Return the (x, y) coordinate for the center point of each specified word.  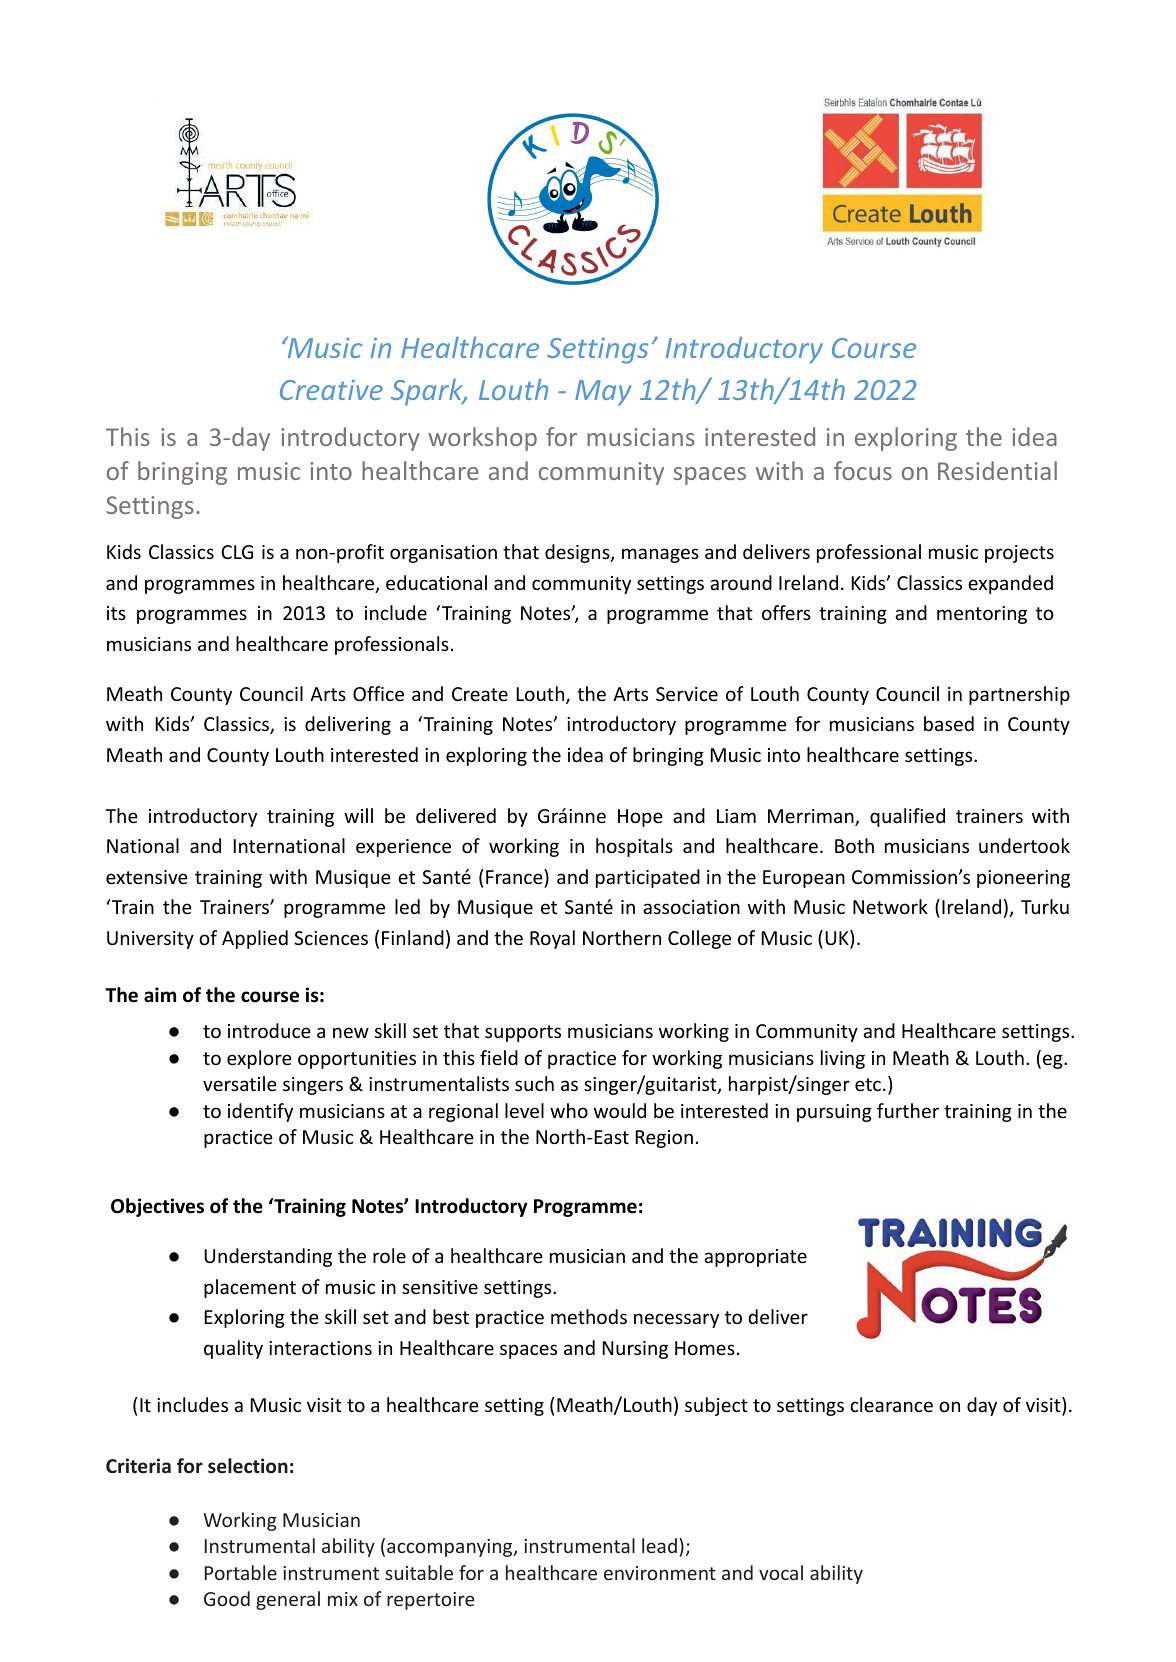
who (569, 1110)
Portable (241, 1572)
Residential (997, 470)
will (358, 815)
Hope (640, 818)
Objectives (157, 1207)
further (908, 1110)
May (603, 393)
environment (660, 1573)
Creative (331, 390)
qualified (907, 817)
